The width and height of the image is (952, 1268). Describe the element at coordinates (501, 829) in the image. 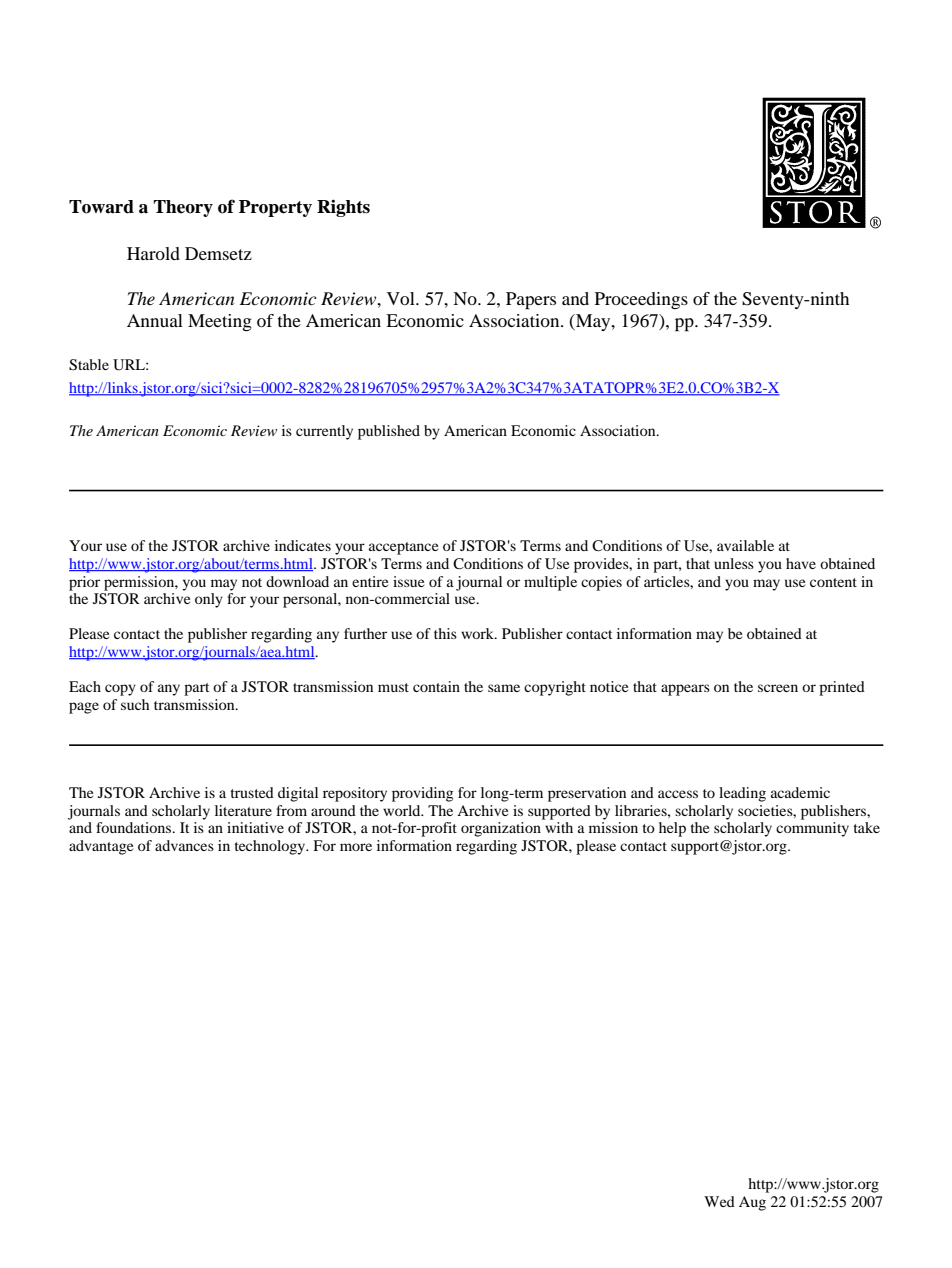

I see `organization` at that location.
